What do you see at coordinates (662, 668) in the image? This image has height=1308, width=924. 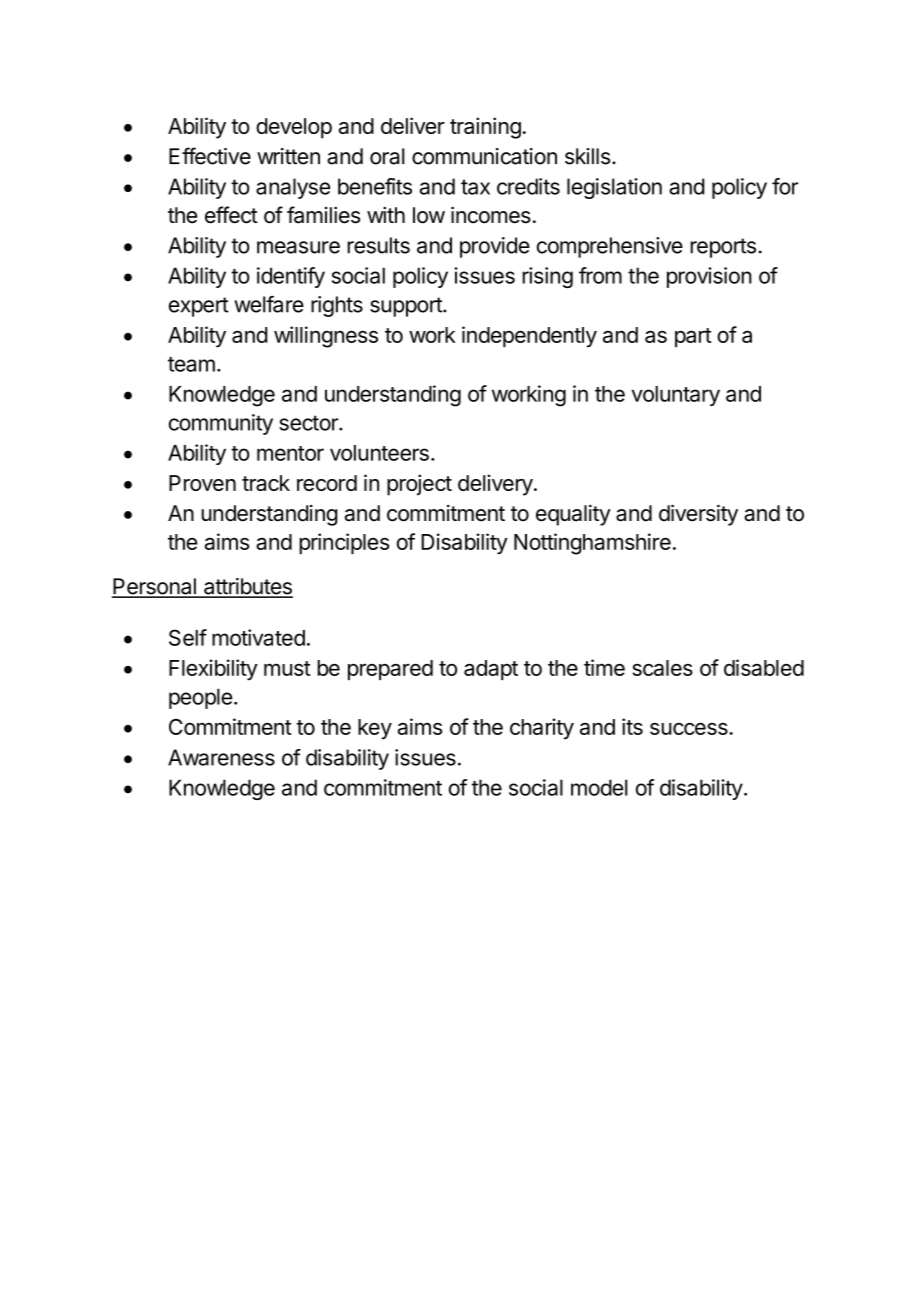 I see `scales` at bounding box center [662, 668].
